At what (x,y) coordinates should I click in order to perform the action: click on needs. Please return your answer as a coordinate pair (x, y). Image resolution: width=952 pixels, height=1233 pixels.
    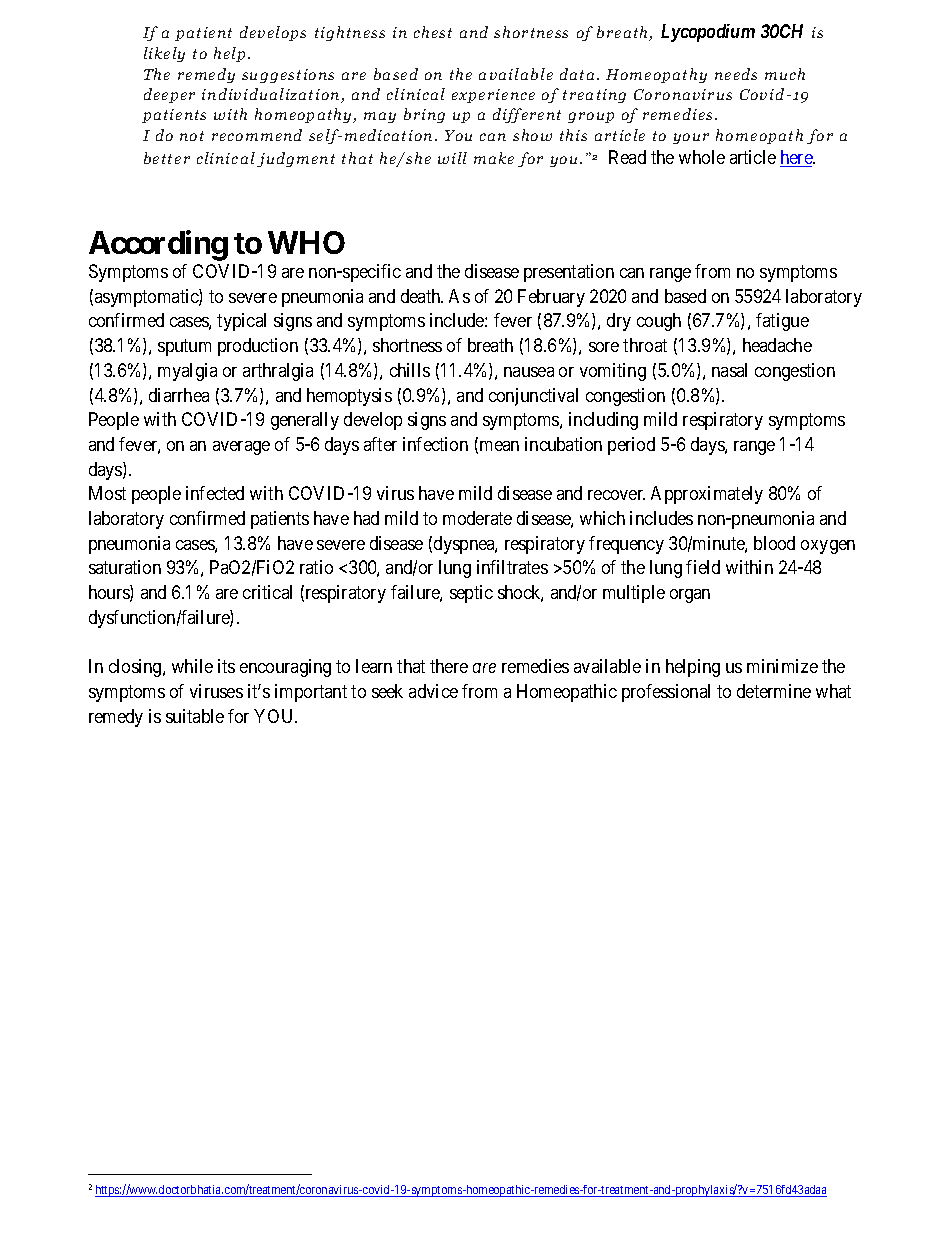
    Looking at the image, I should click on (736, 74).
